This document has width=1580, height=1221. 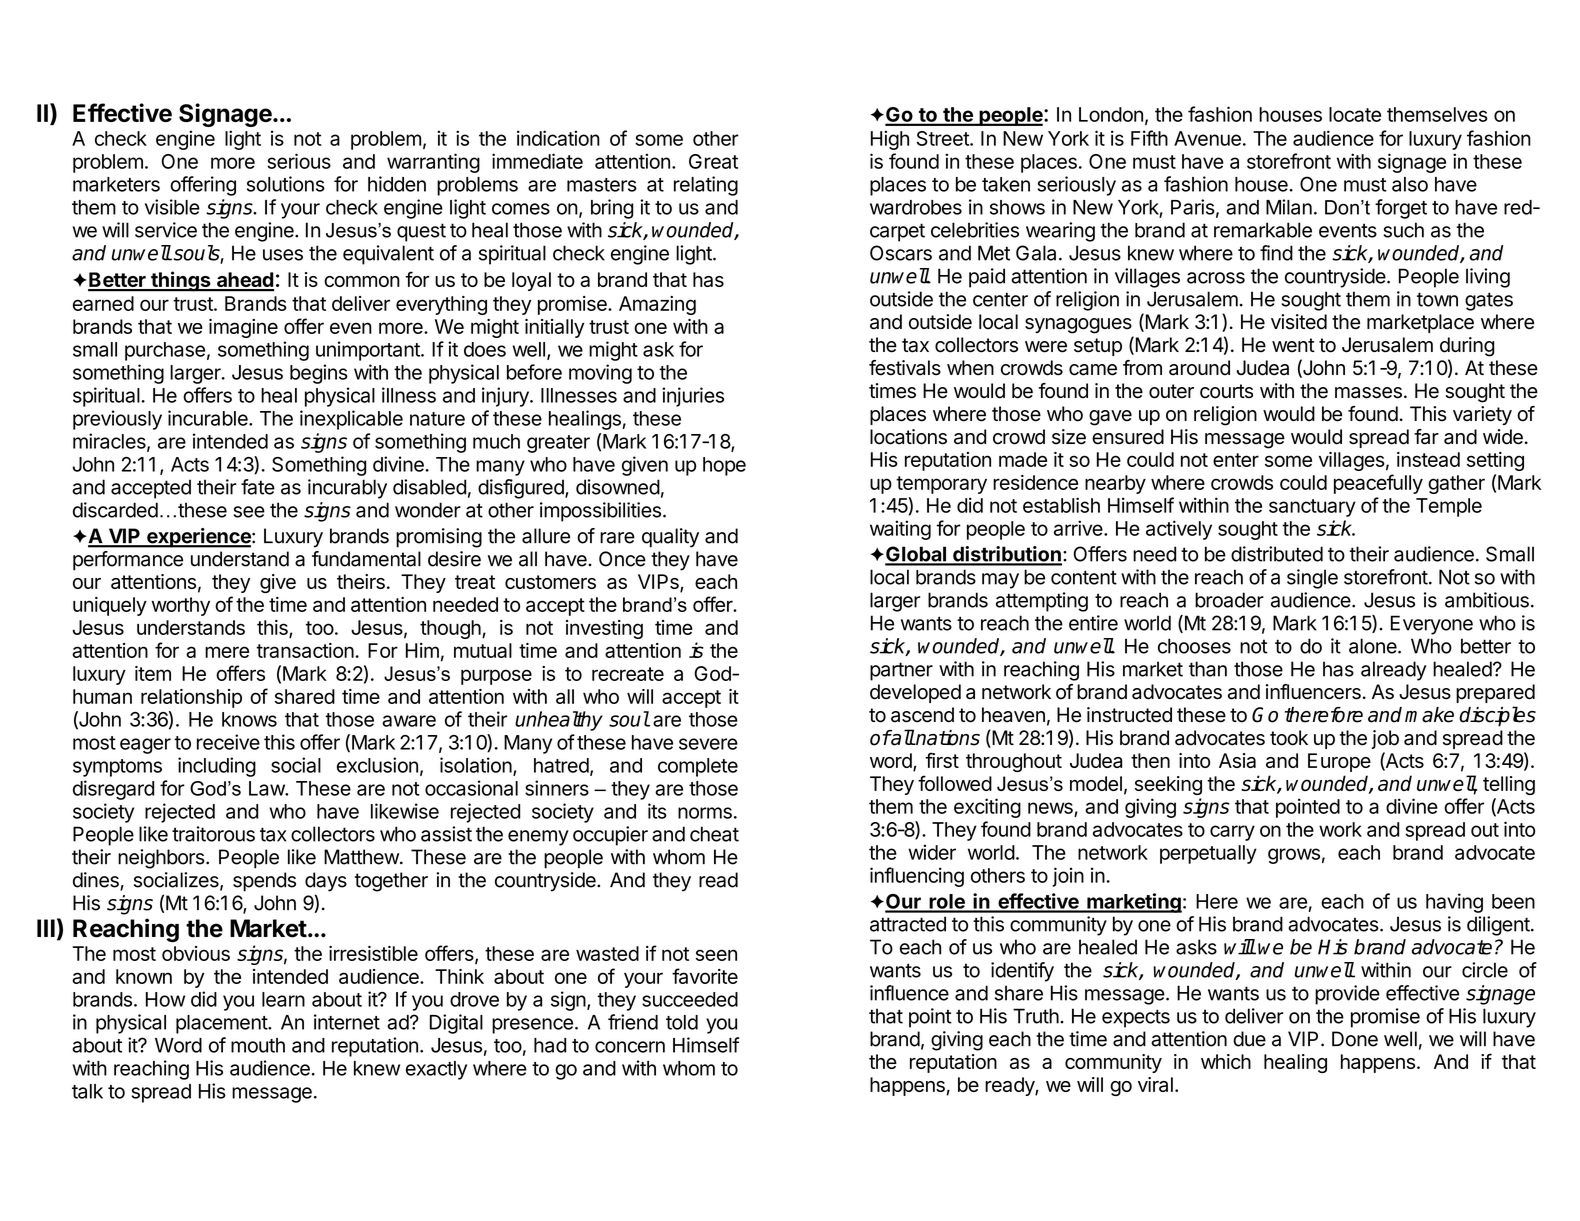 What do you see at coordinates (890, 140) in the document?
I see `High` at bounding box center [890, 140].
